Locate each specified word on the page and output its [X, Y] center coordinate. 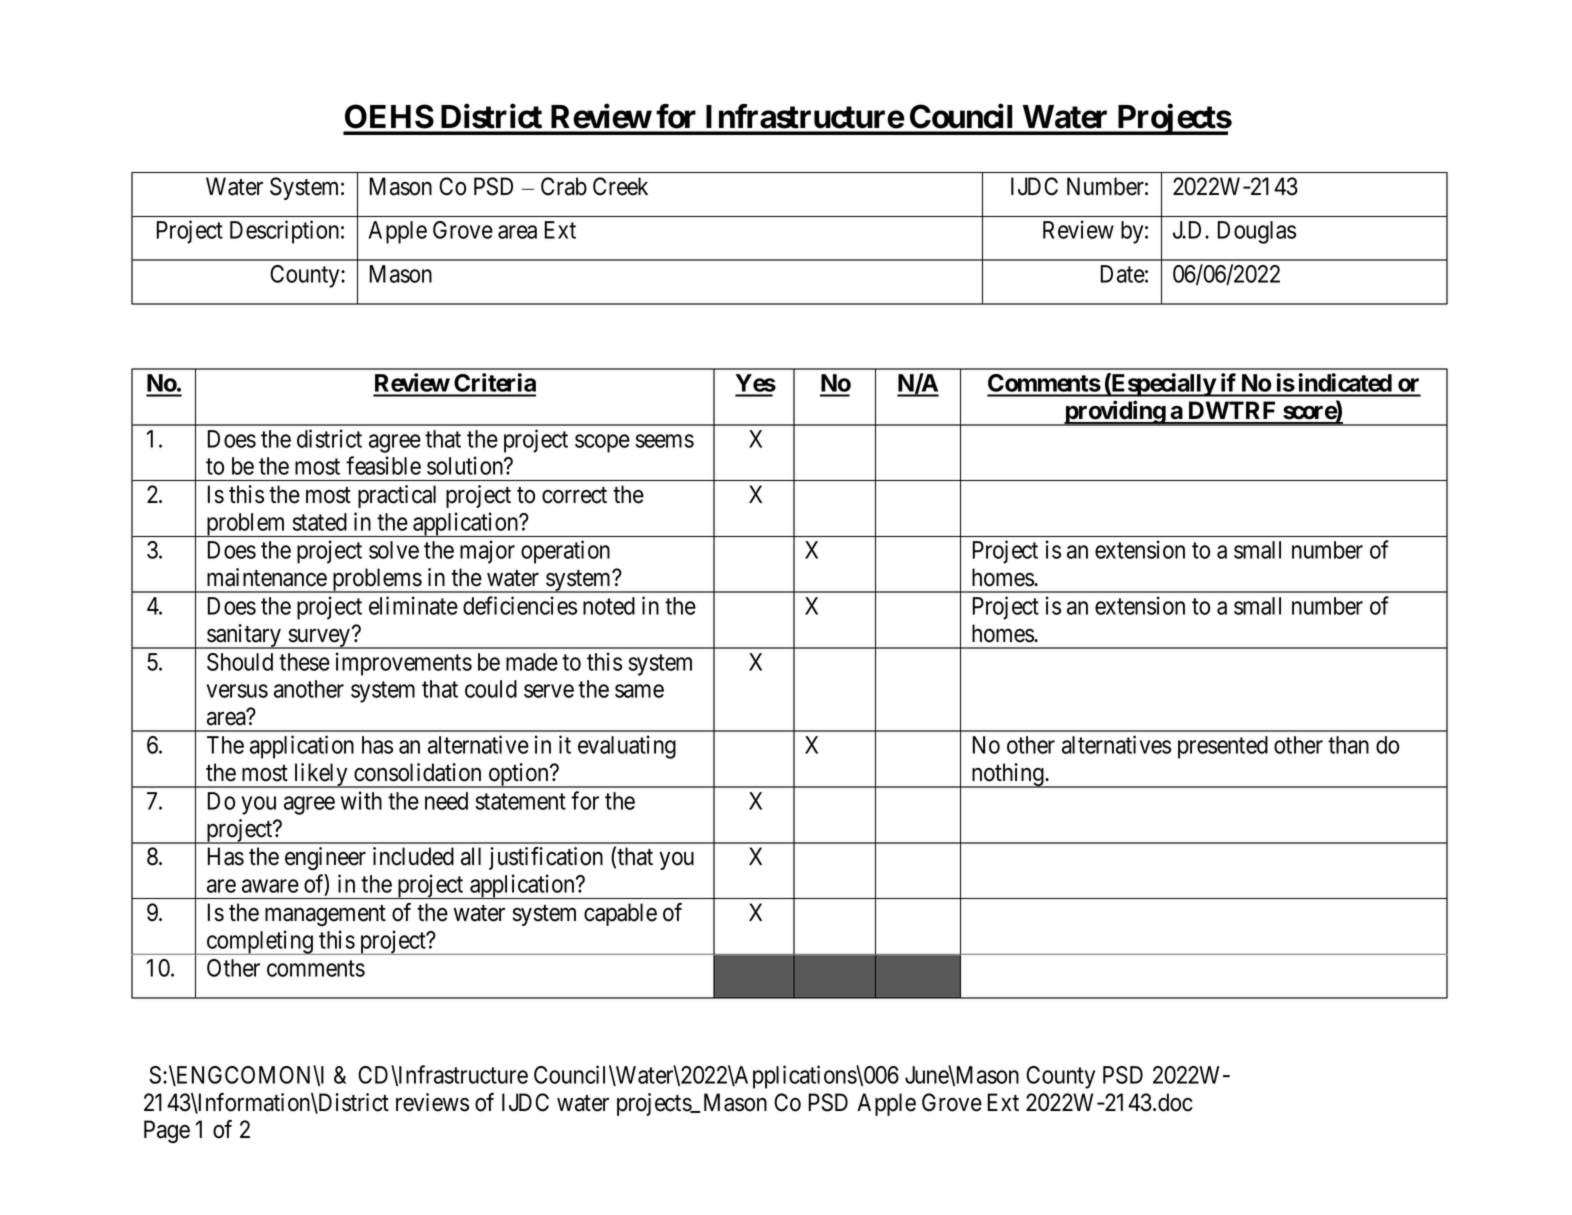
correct [574, 495]
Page [167, 1131]
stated [320, 522]
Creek [620, 186]
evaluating [627, 747]
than [1348, 745]
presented [1223, 747]
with [361, 800]
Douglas [1256, 232]
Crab [564, 186]
